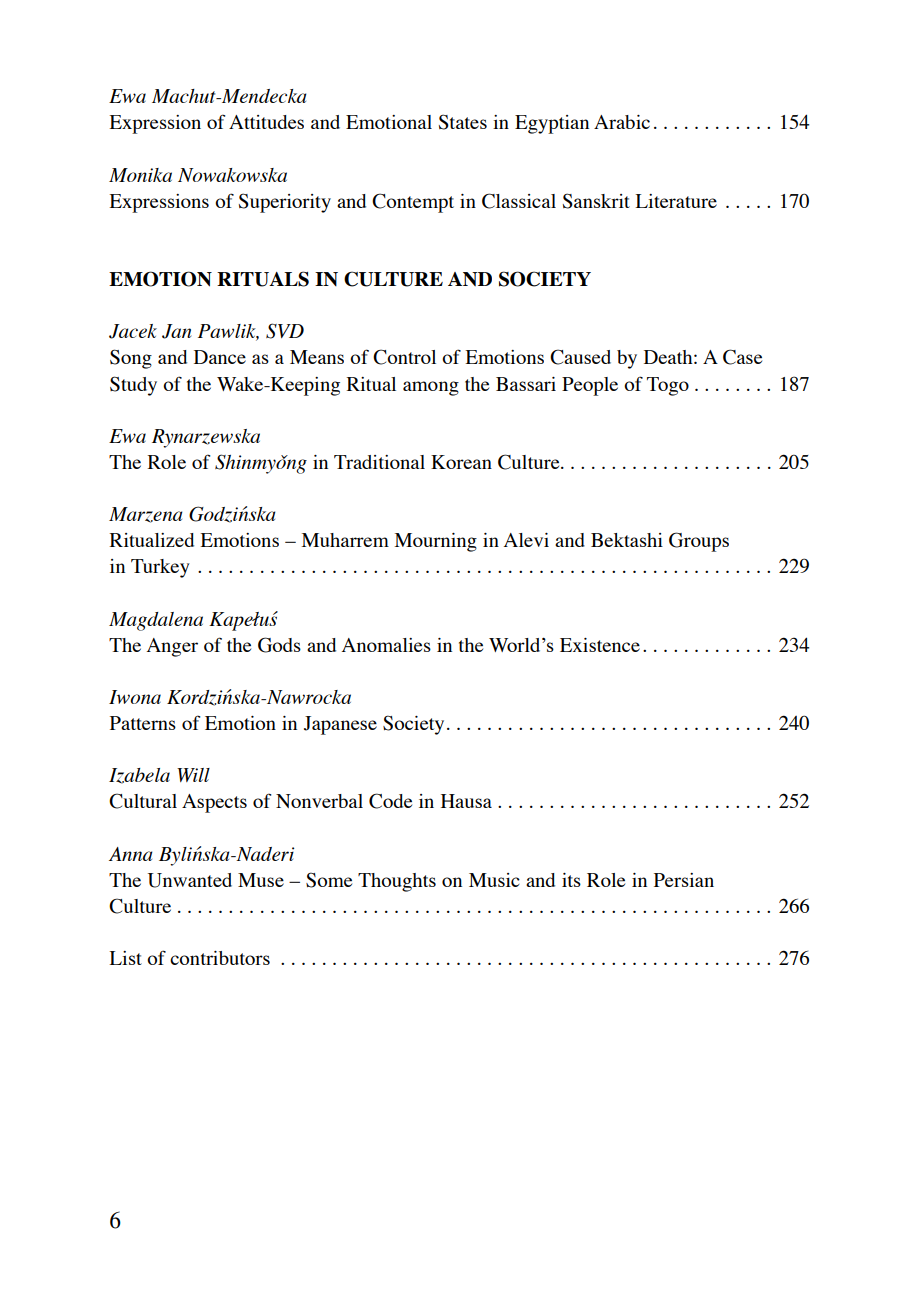 The image size is (921, 1316). Describe the element at coordinates (431, 388) in the image. I see `among` at that location.
